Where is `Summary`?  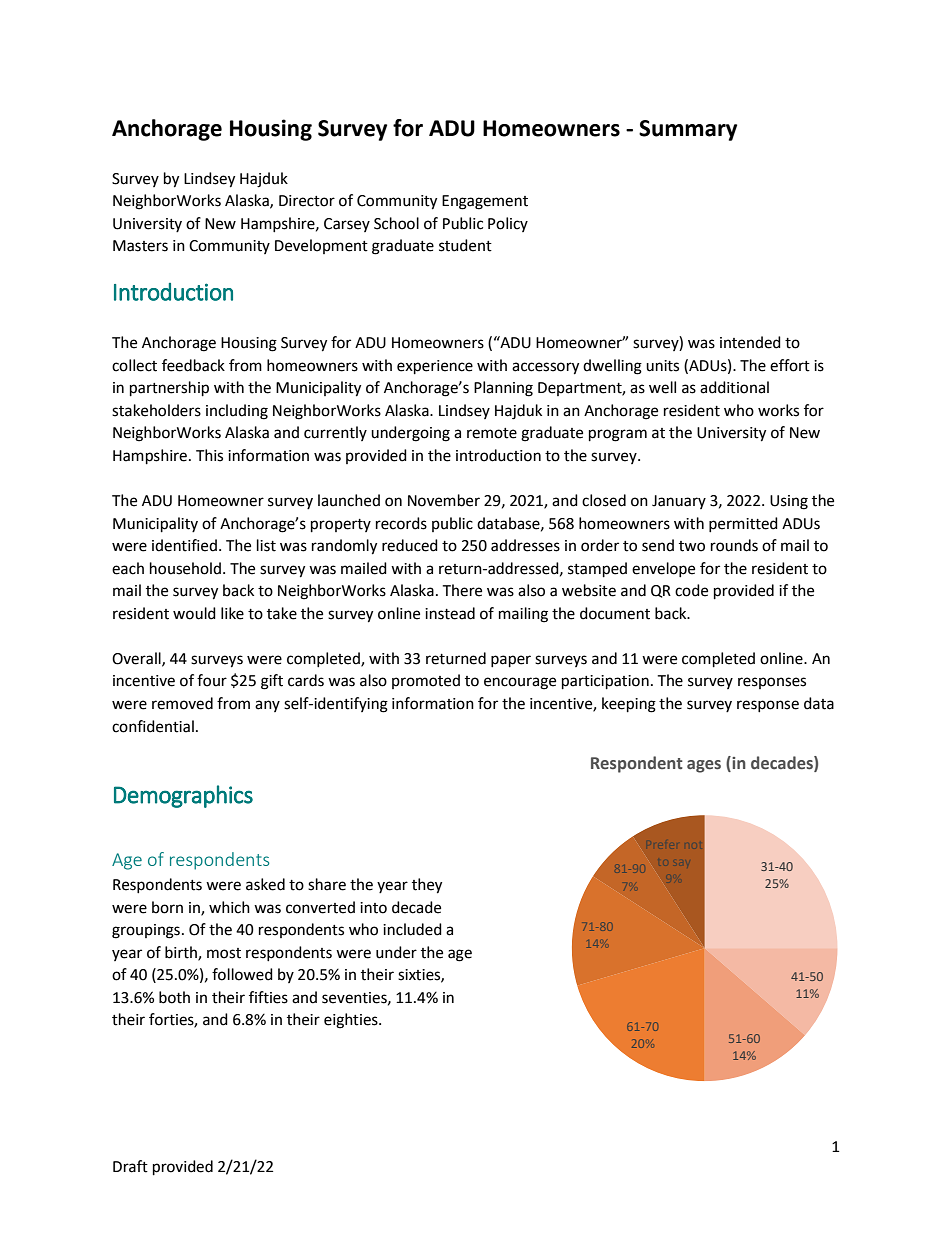
Summary is located at coordinates (688, 130).
